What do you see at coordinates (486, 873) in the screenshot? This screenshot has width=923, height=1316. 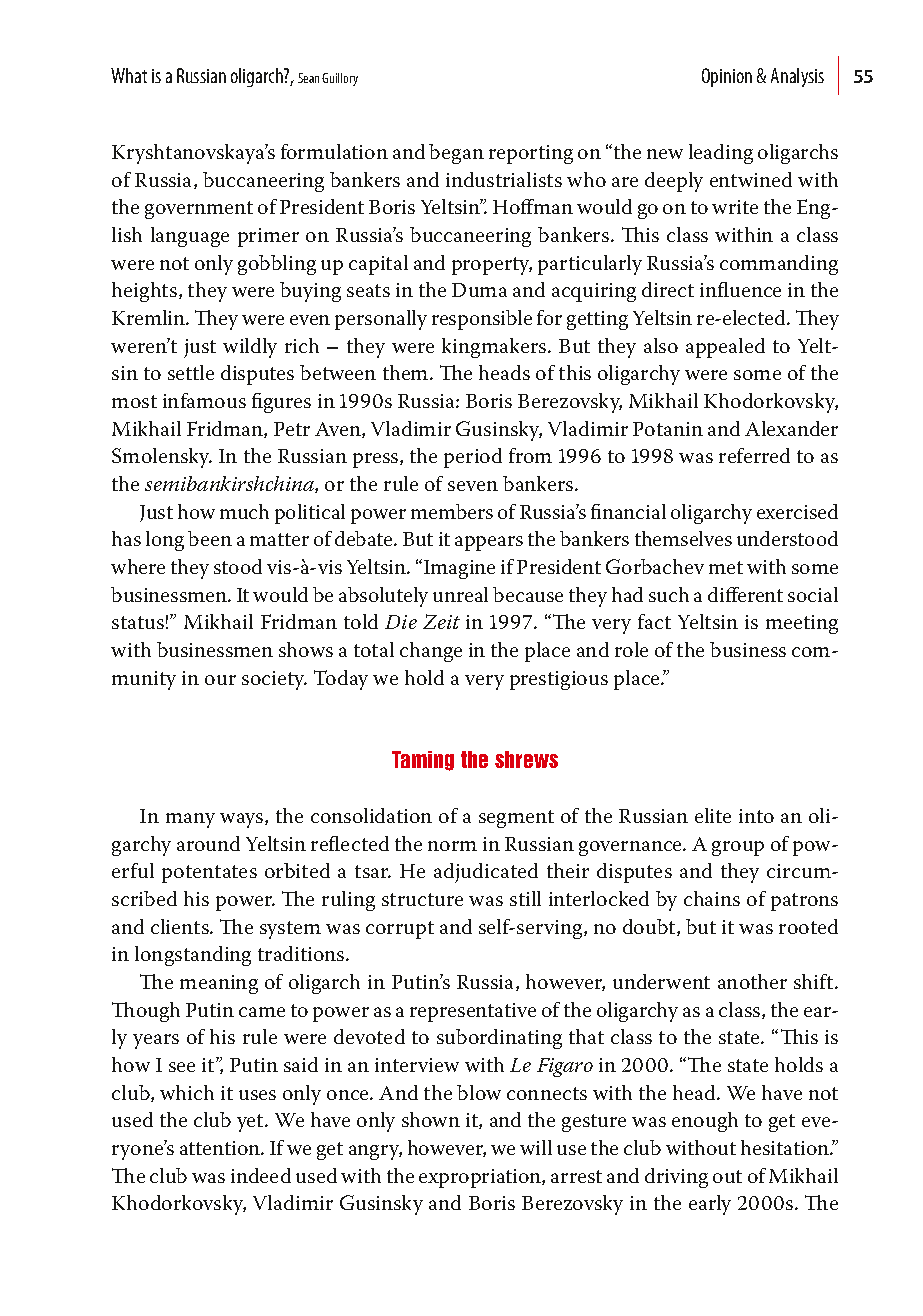 I see `adjudicated` at bounding box center [486, 873].
